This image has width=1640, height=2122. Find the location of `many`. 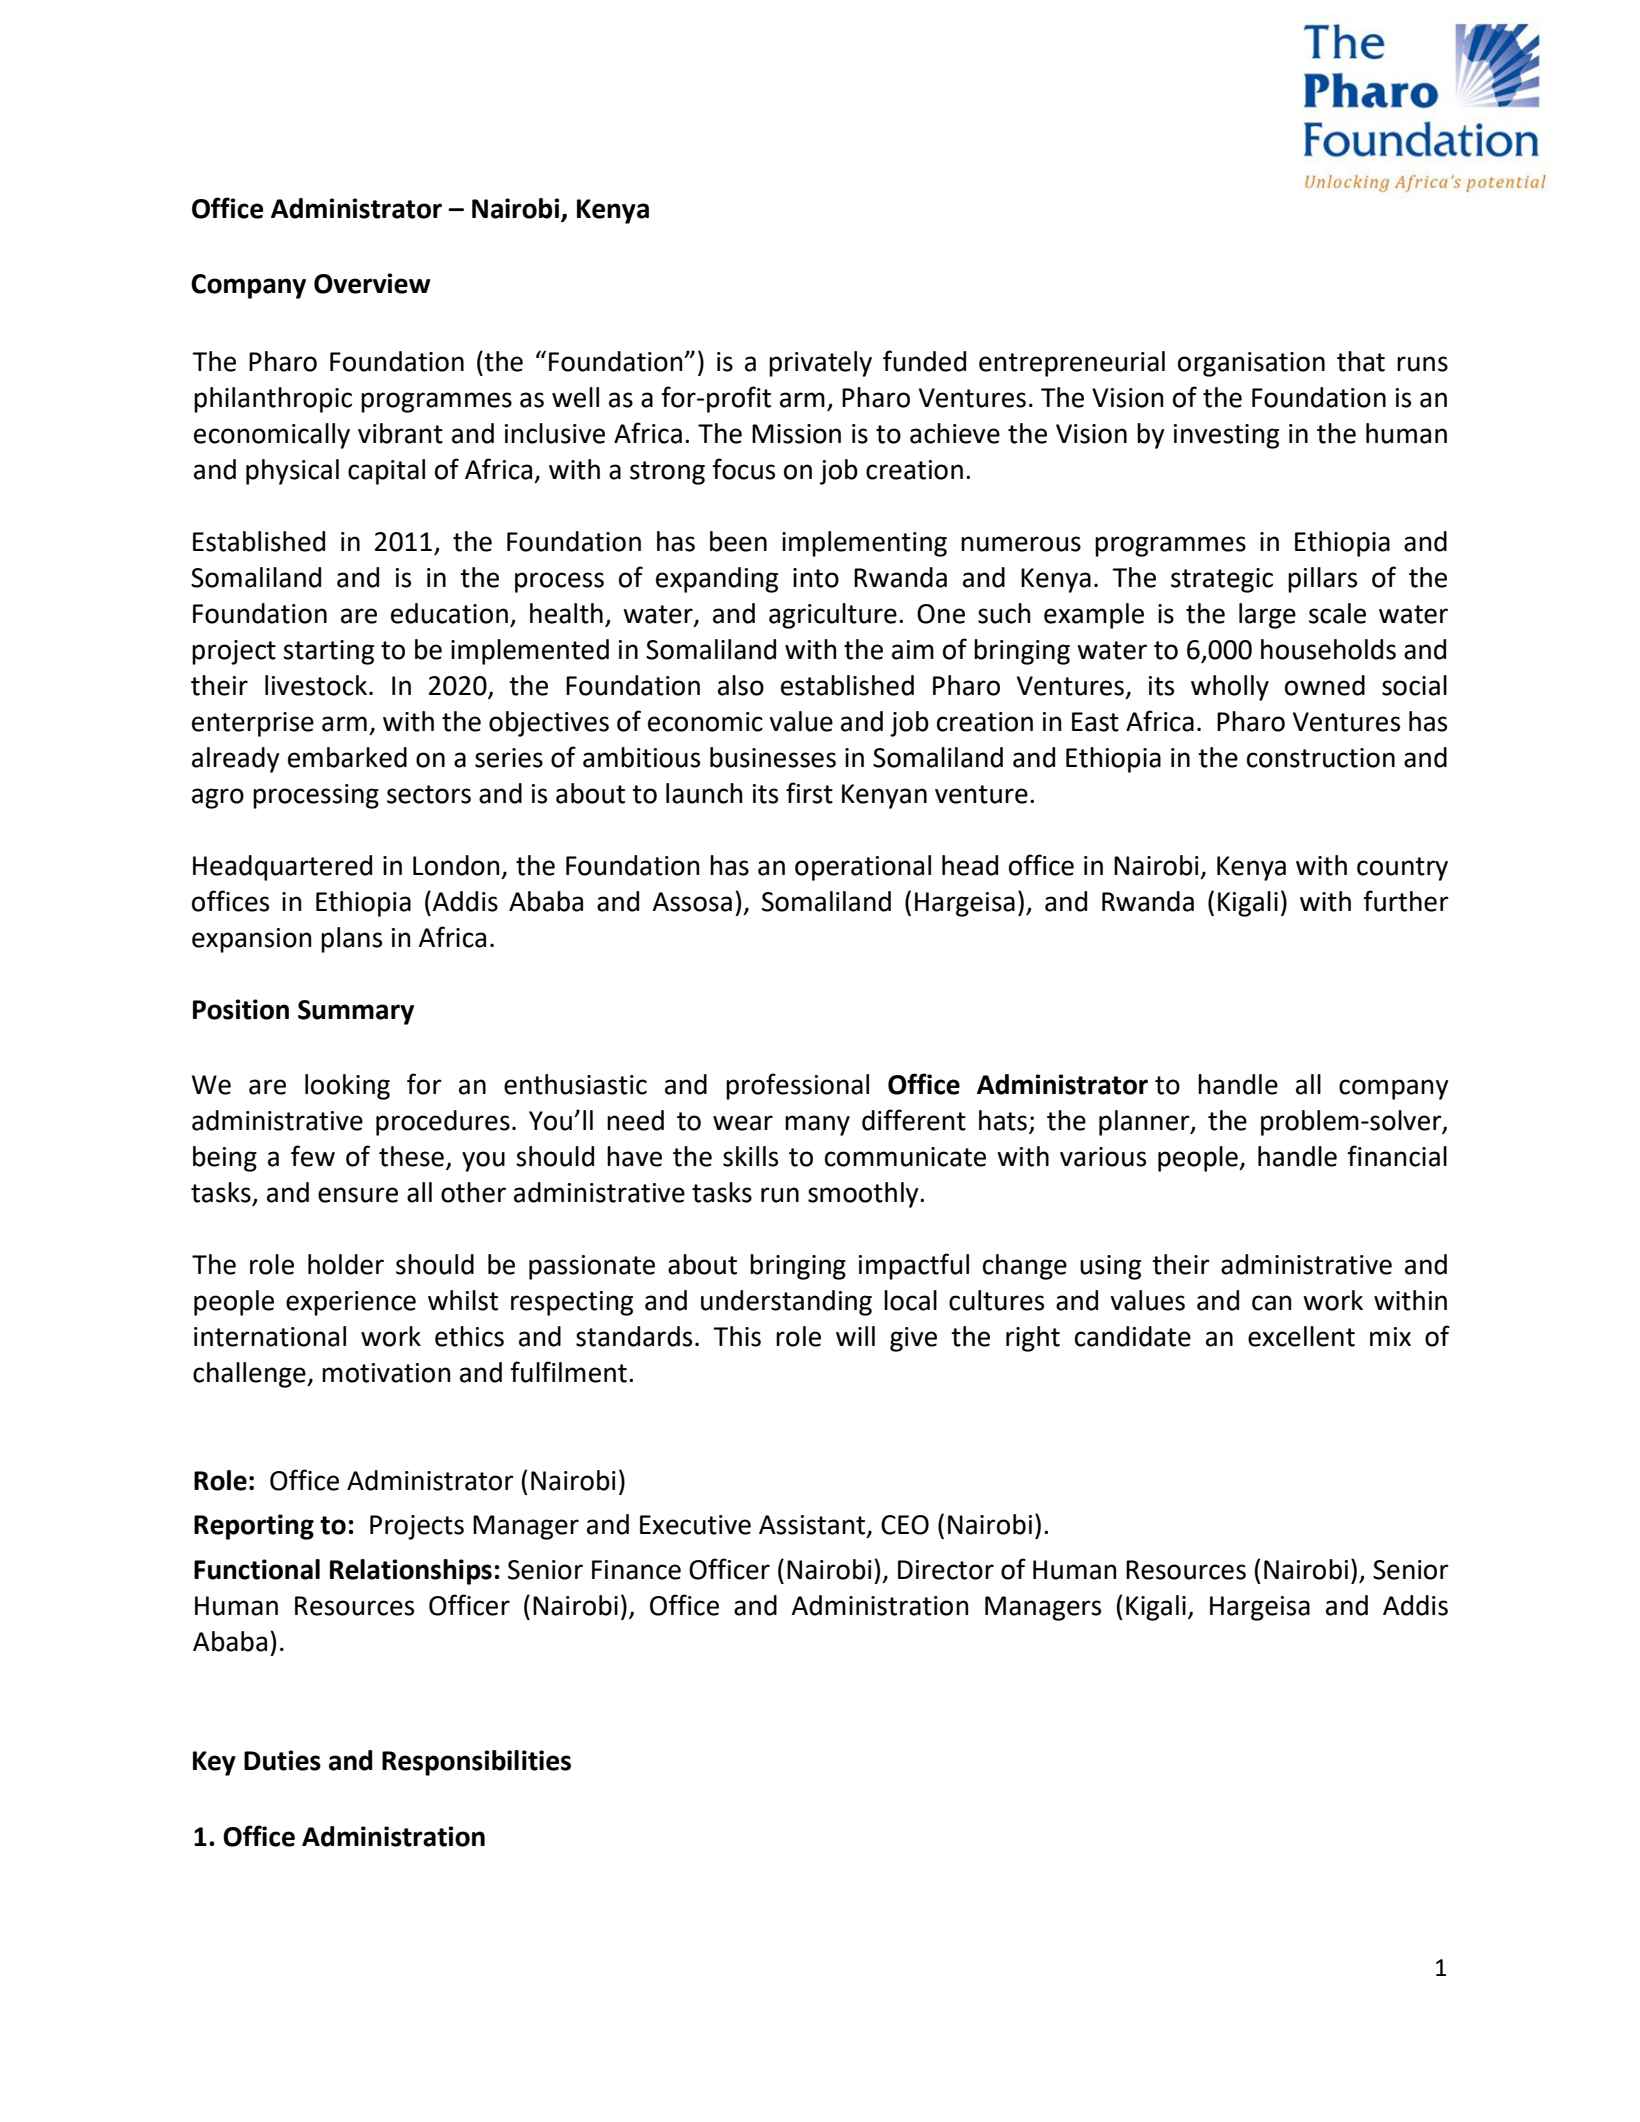

many is located at coordinates (817, 1125).
